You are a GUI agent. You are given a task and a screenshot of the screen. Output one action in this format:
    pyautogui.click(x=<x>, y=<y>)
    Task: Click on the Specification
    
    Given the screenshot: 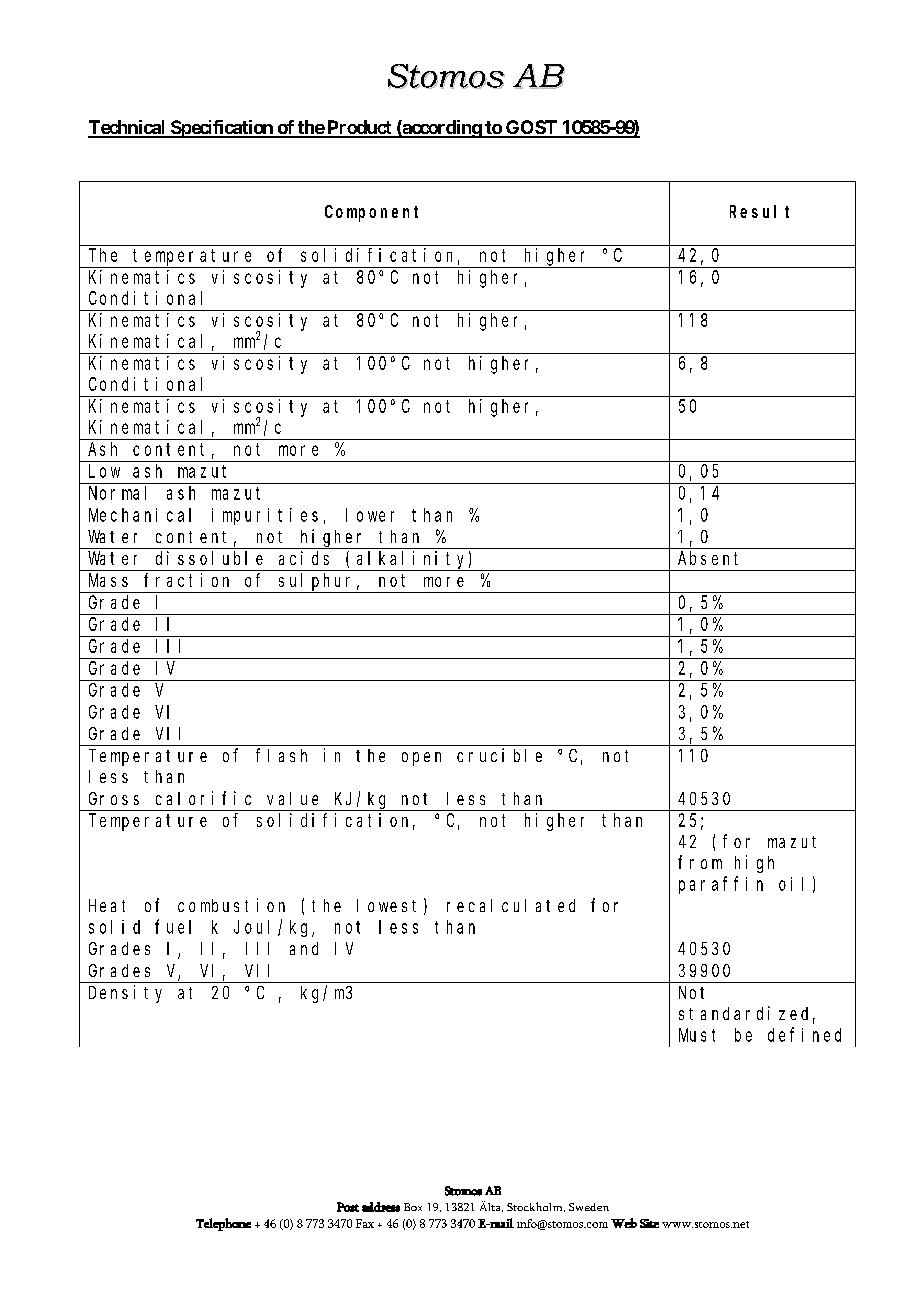 What is the action you would take?
    pyautogui.click(x=222, y=129)
